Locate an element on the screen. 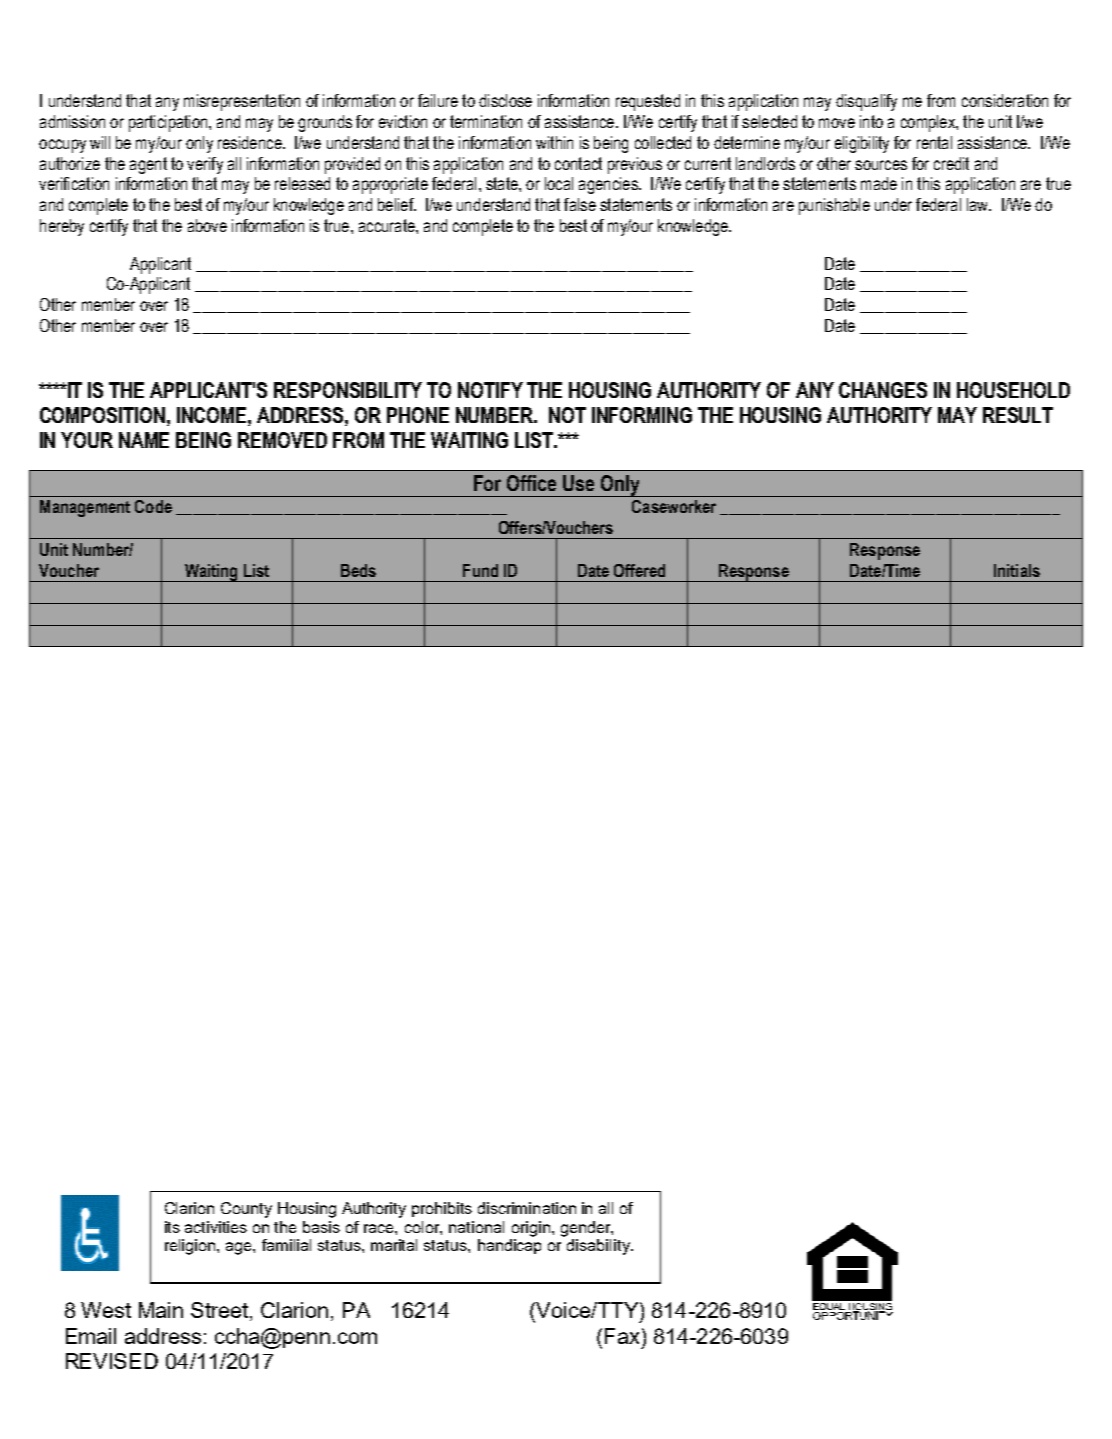 Image resolution: width=1112 pixels, height=1439 pixels. Main is located at coordinates (161, 1310).
